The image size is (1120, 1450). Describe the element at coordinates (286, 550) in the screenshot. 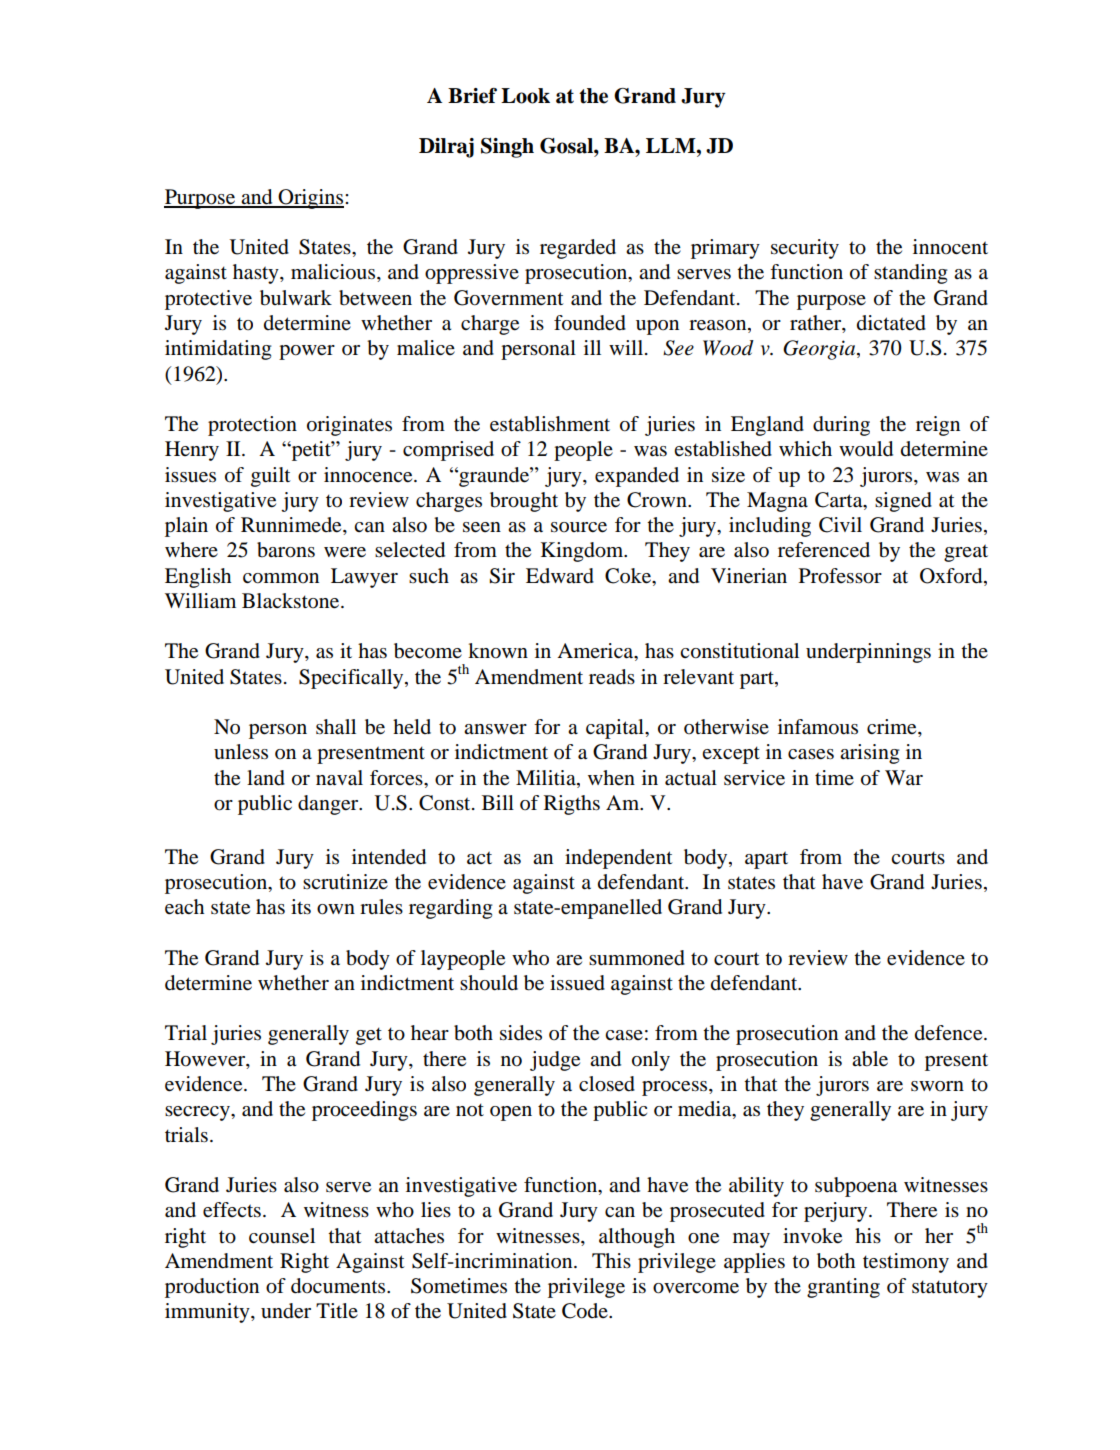

I see `barons` at that location.
